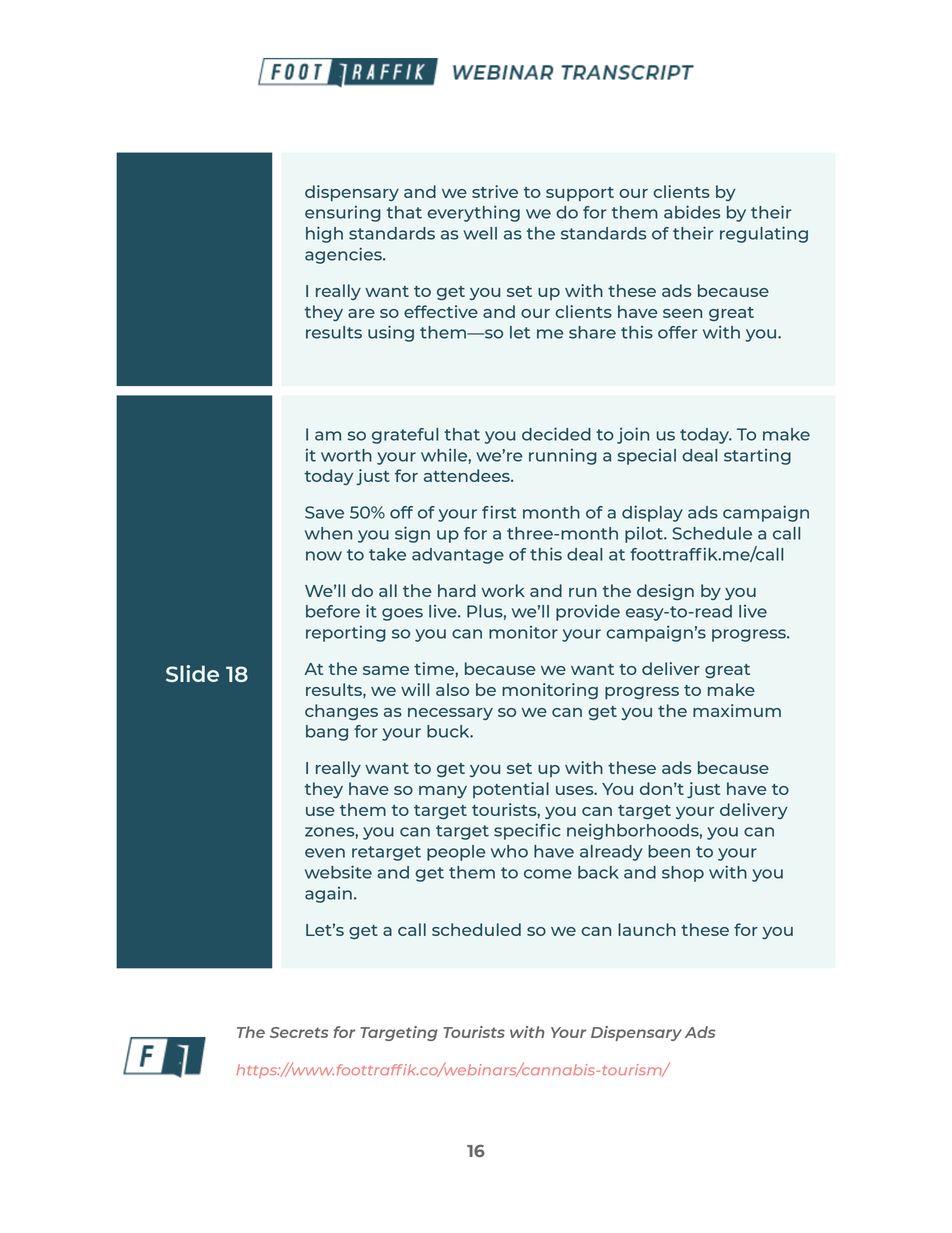  Describe the element at coordinates (647, 457) in the screenshot. I see `special` at that location.
